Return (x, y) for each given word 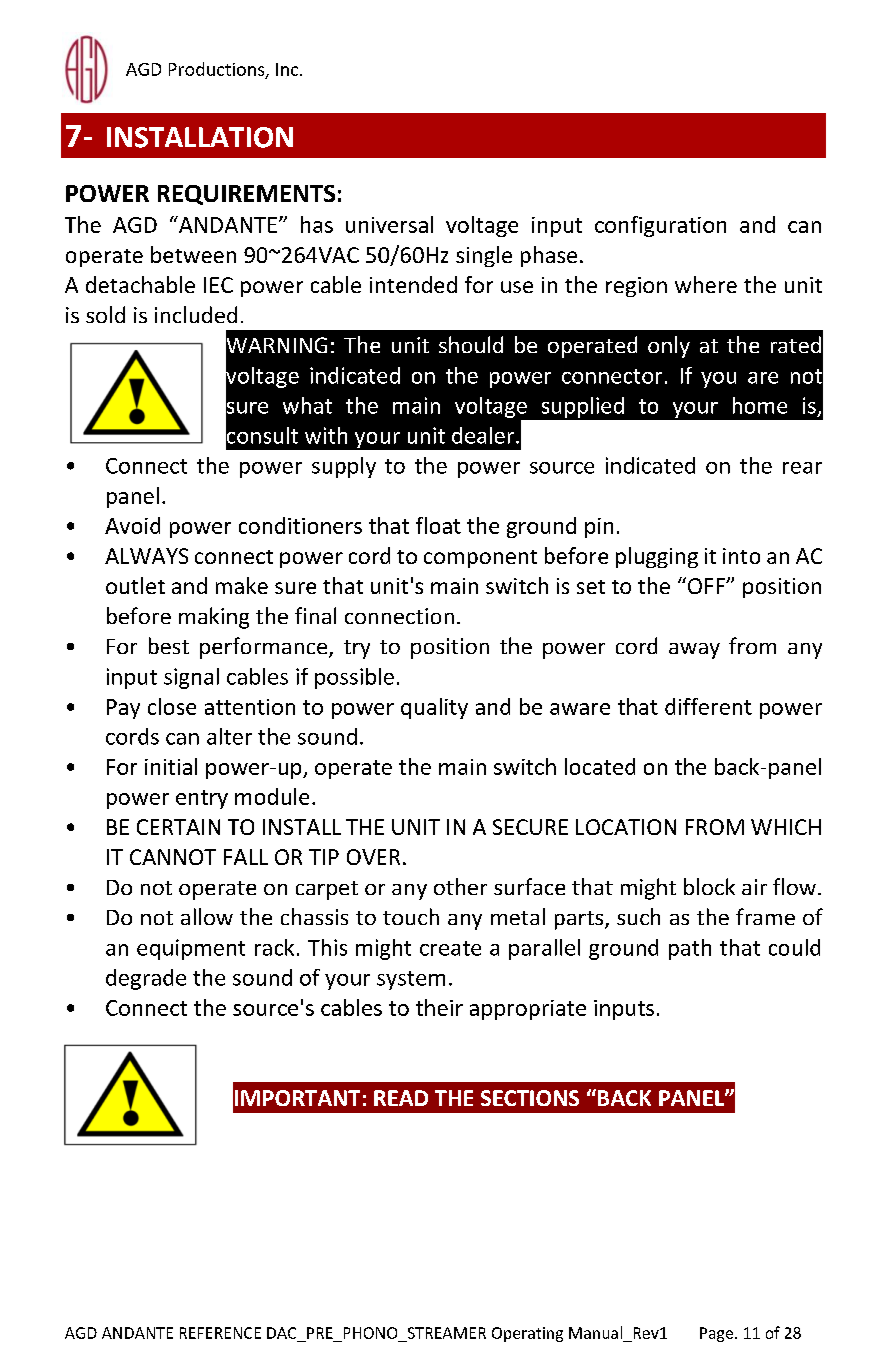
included (196, 314)
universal (389, 224)
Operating (527, 1334)
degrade (146, 979)
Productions (218, 70)
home (760, 405)
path (690, 949)
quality (434, 708)
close (172, 706)
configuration (660, 226)
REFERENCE (220, 1333)
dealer (484, 435)
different (708, 706)
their (439, 1007)
